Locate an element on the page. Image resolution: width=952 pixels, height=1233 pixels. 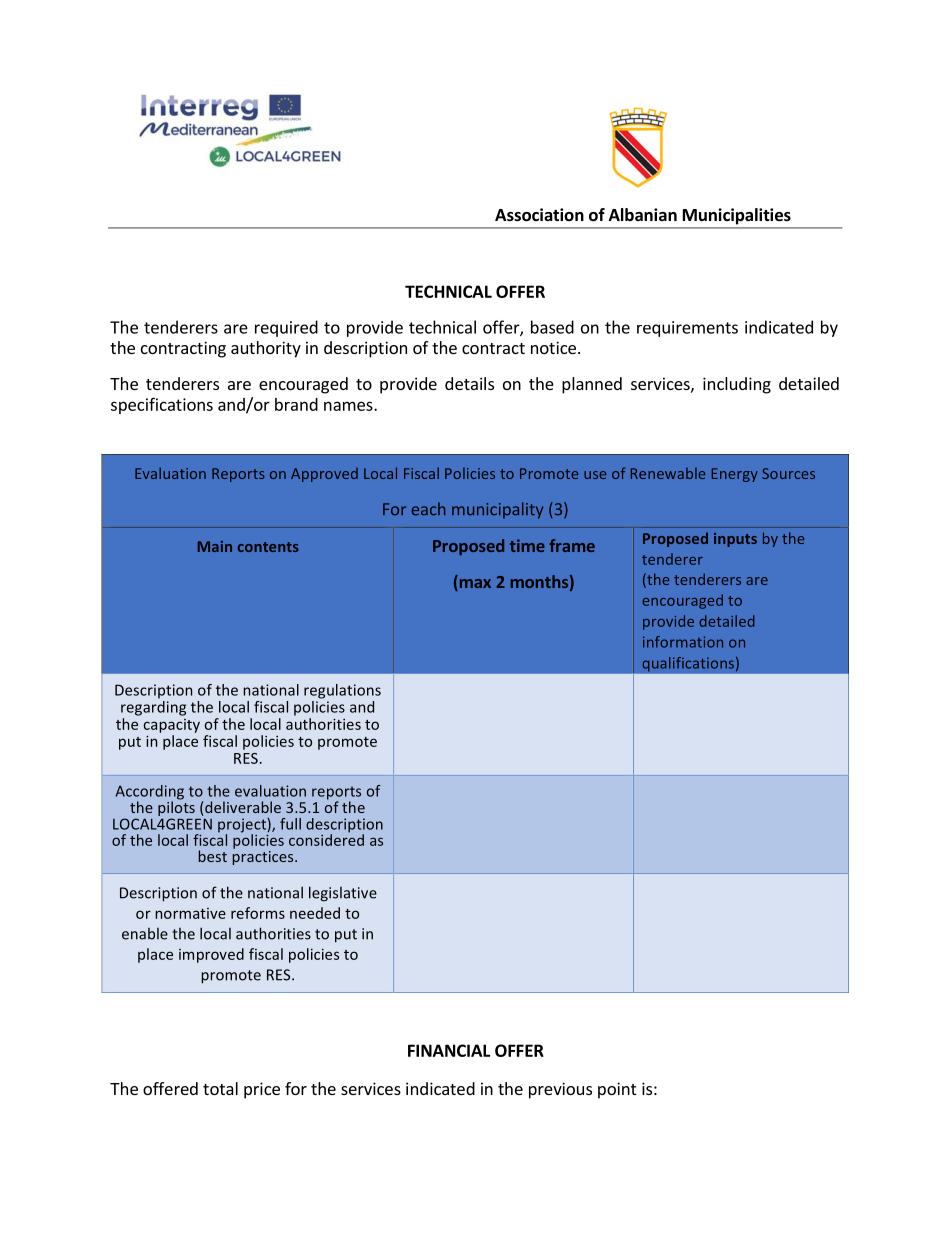
required is located at coordinates (286, 328).
